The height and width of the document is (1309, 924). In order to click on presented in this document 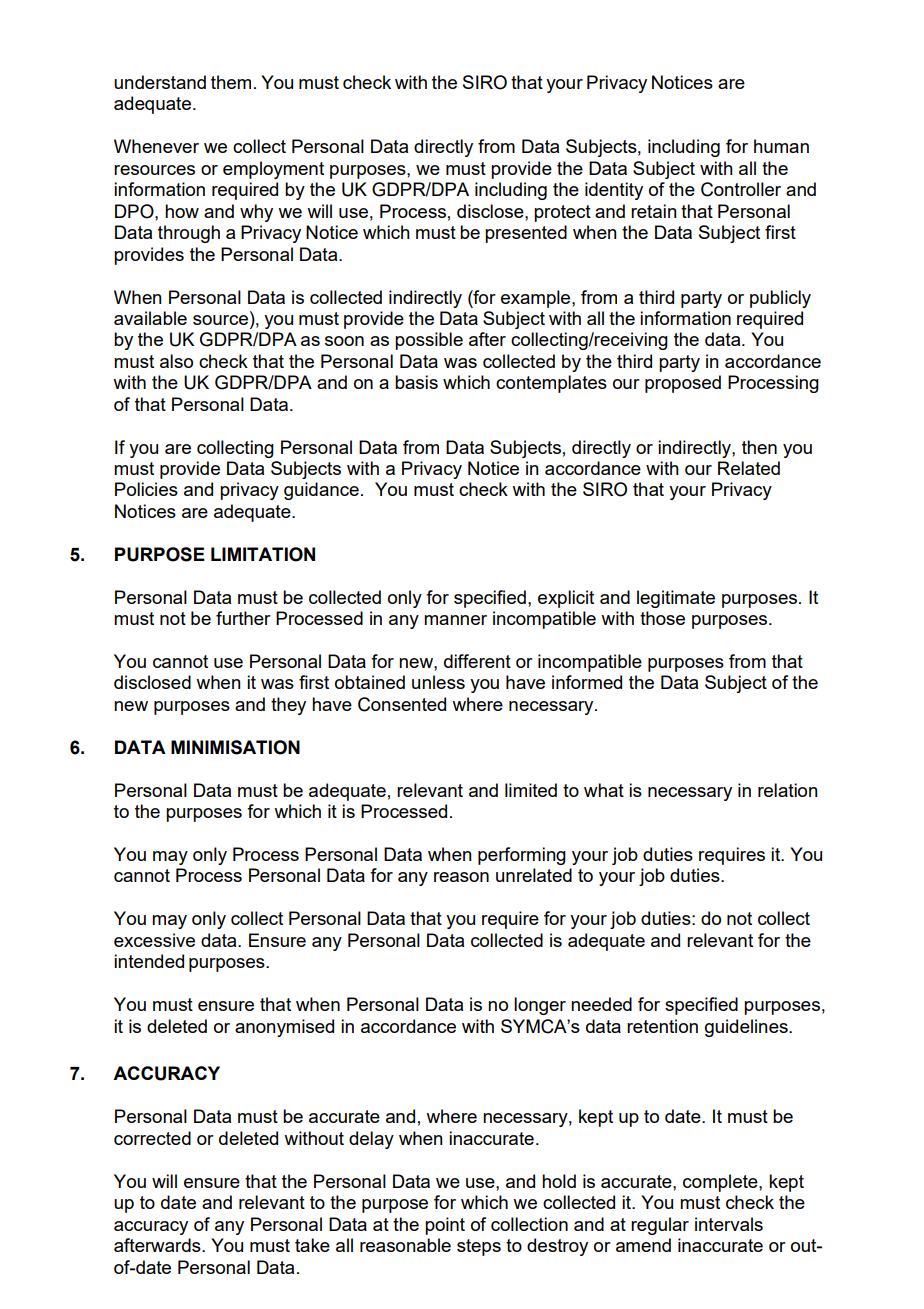, I will do `click(526, 234)`.
